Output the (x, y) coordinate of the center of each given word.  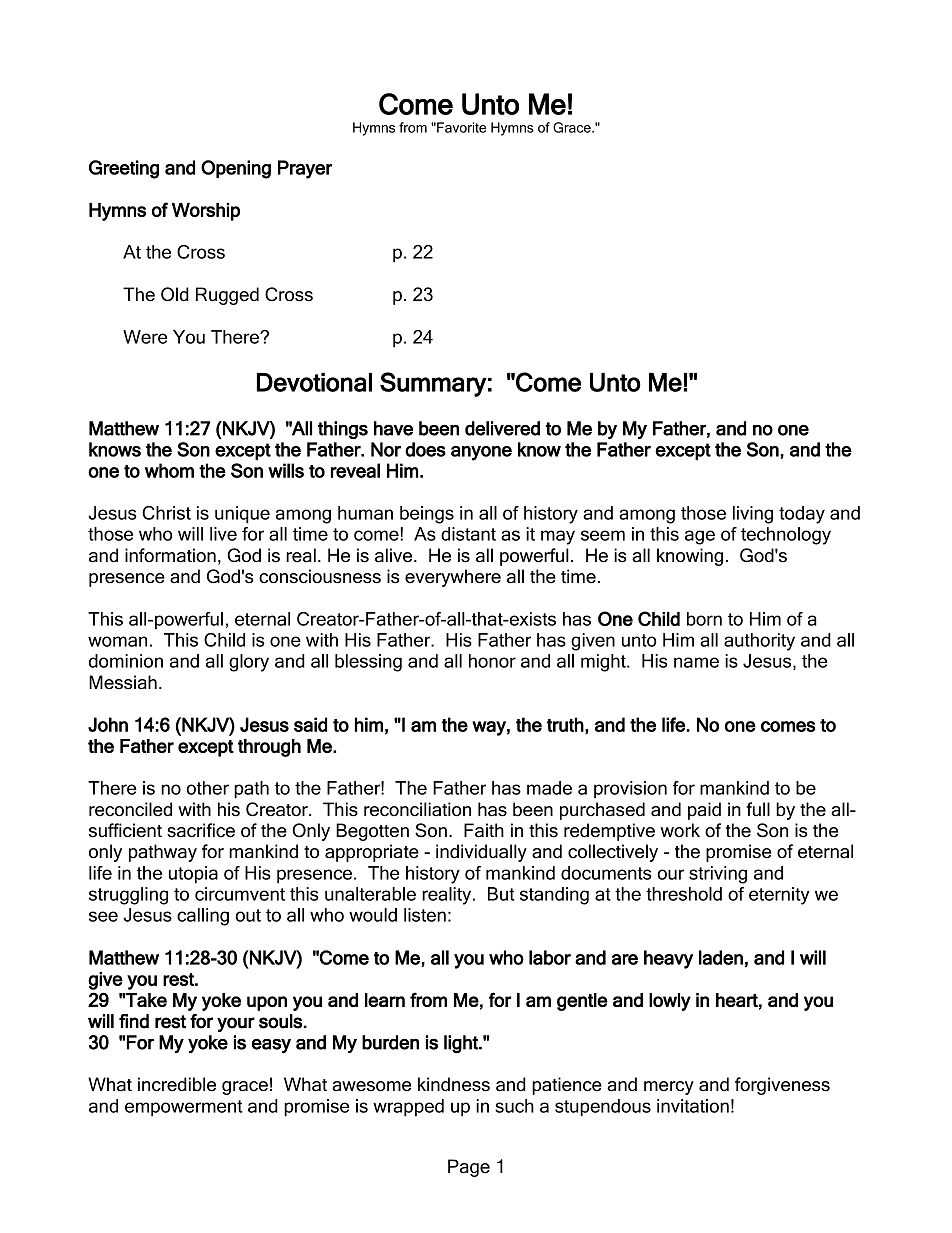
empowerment (184, 1108)
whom (169, 470)
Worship (206, 212)
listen (425, 915)
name (696, 662)
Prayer (305, 169)
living (753, 515)
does (425, 449)
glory (249, 663)
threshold (684, 894)
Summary (433, 384)
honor (492, 661)
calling (203, 917)
